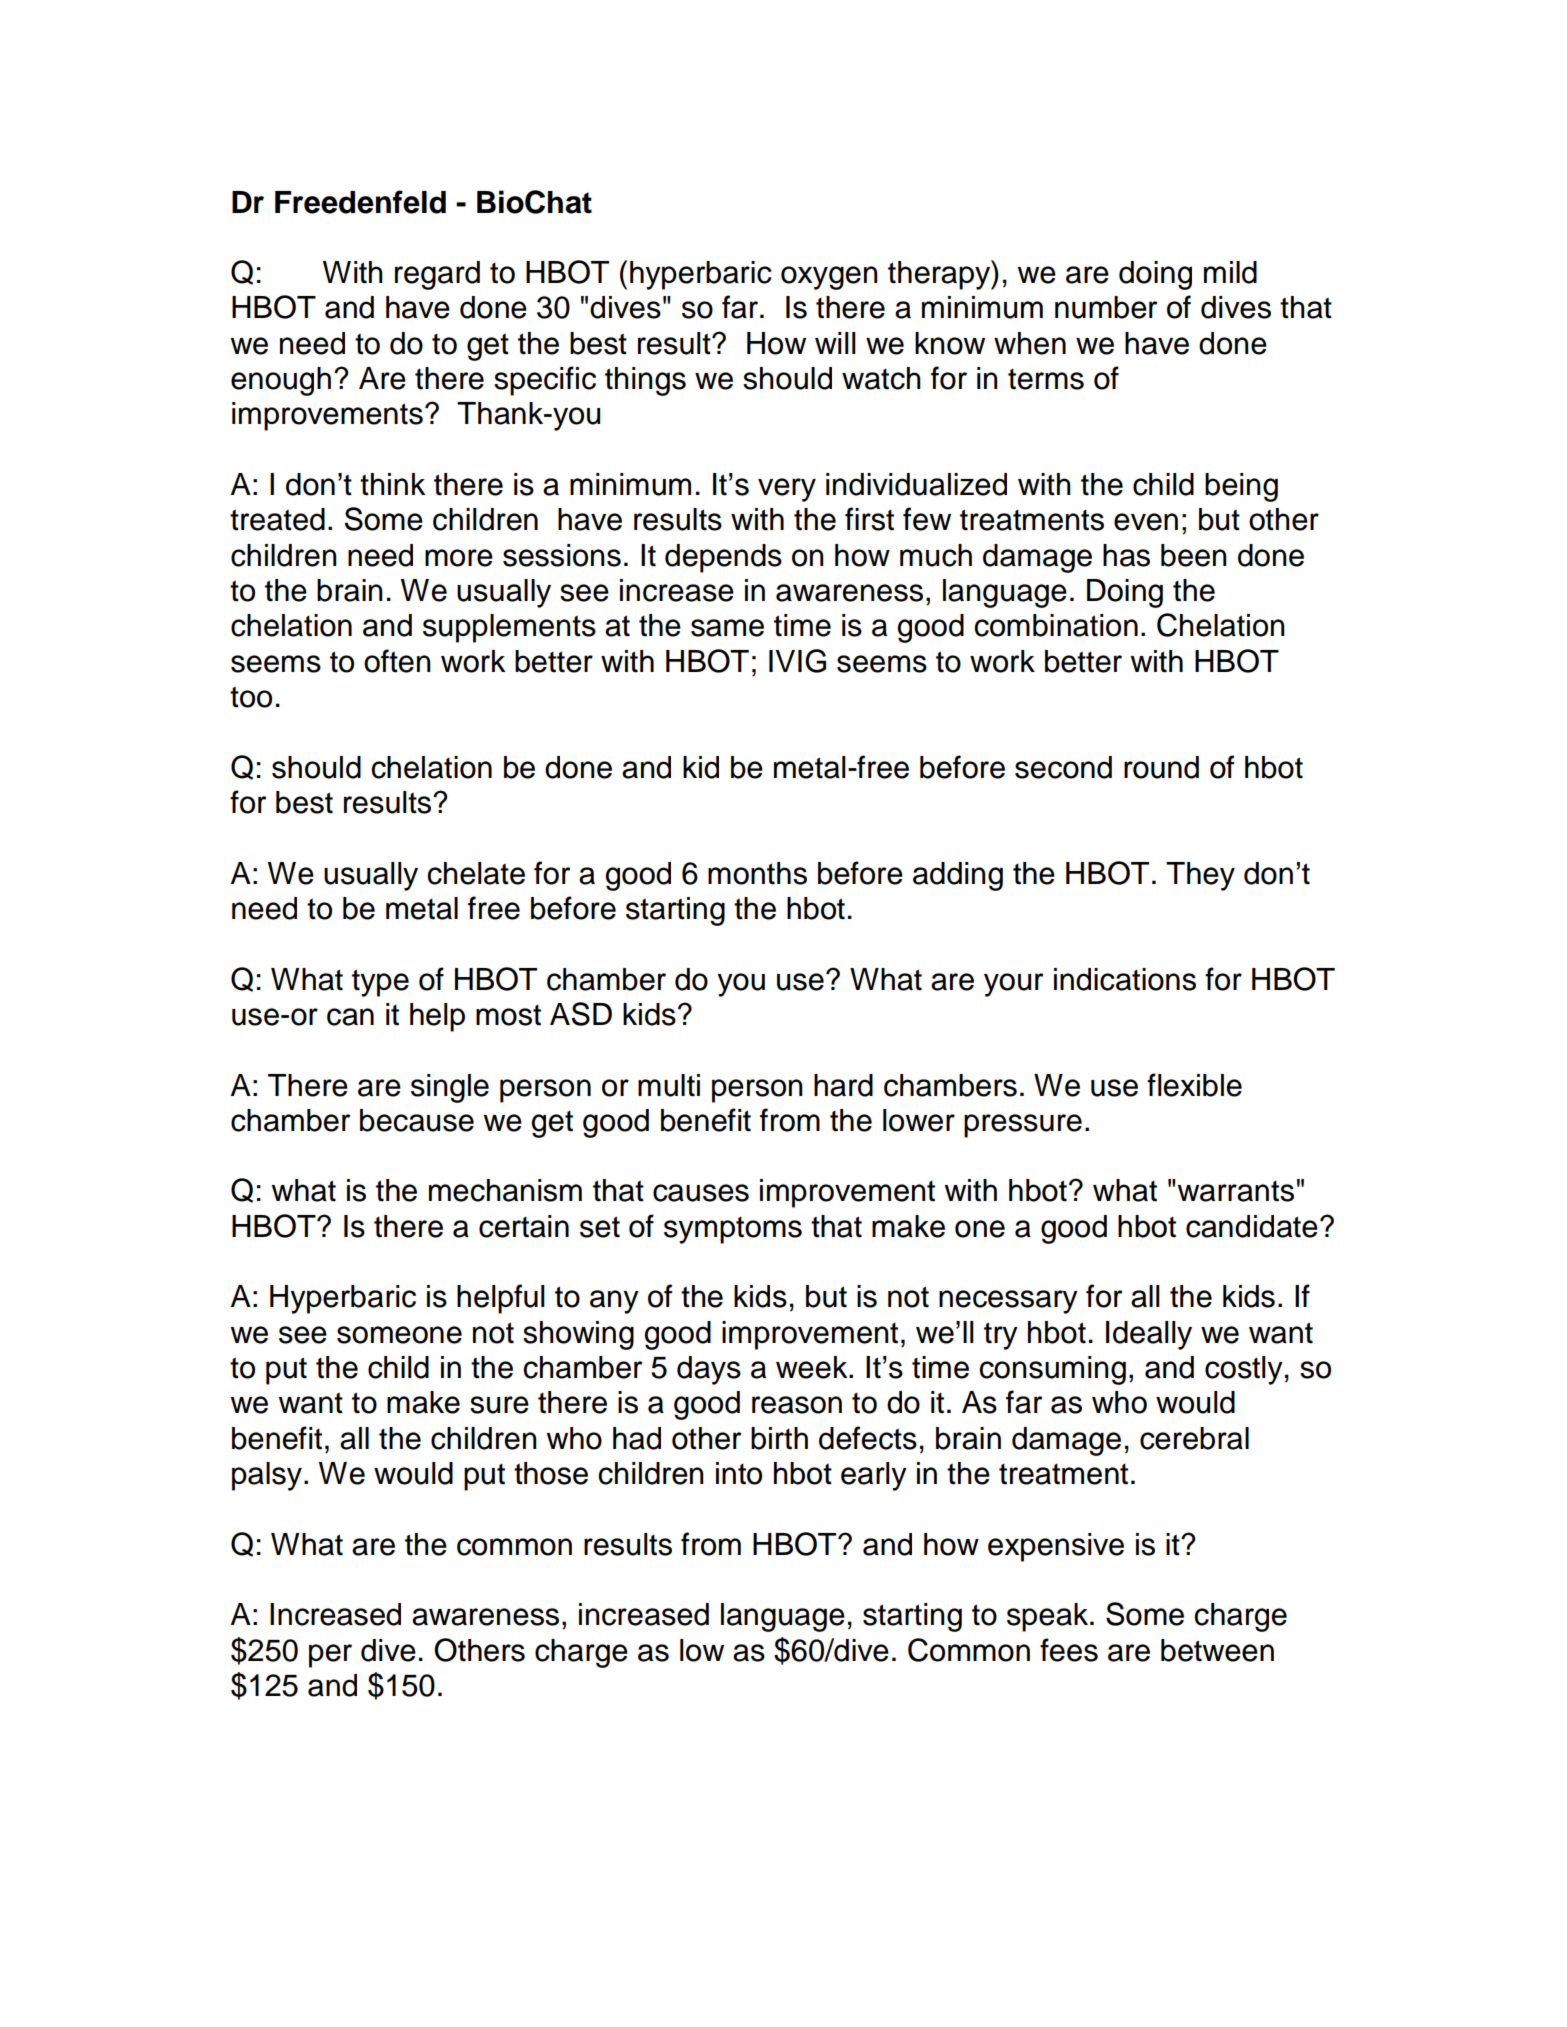 The image size is (1567, 2027). What do you see at coordinates (829, 278) in the document?
I see `oxygen` at bounding box center [829, 278].
